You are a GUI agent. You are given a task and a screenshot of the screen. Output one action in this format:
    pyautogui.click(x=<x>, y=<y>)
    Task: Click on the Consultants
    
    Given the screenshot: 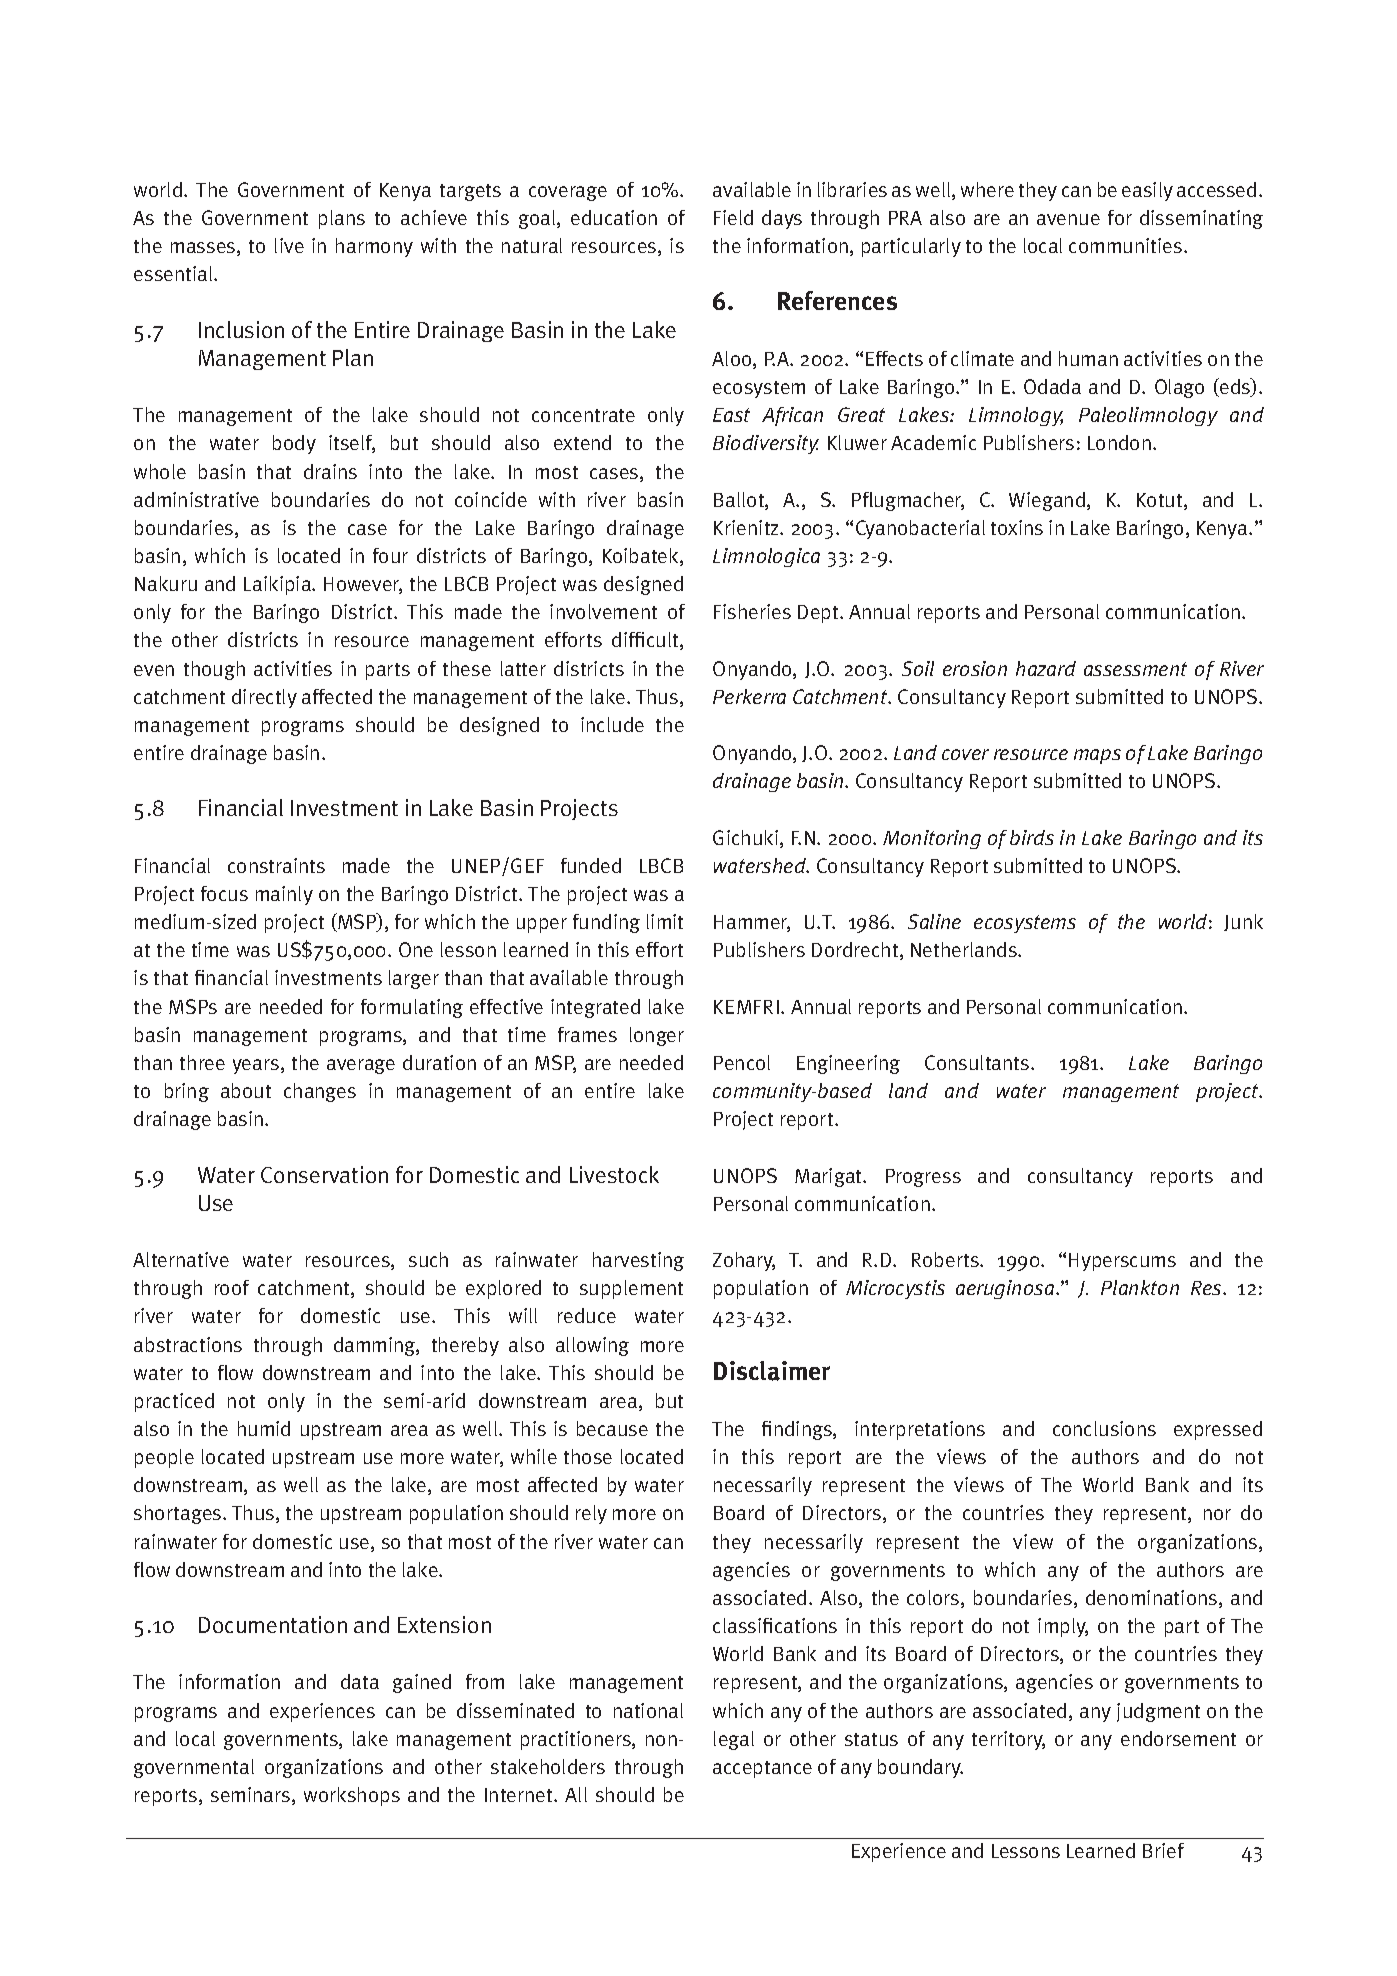 What is the action you would take?
    pyautogui.click(x=978, y=1062)
